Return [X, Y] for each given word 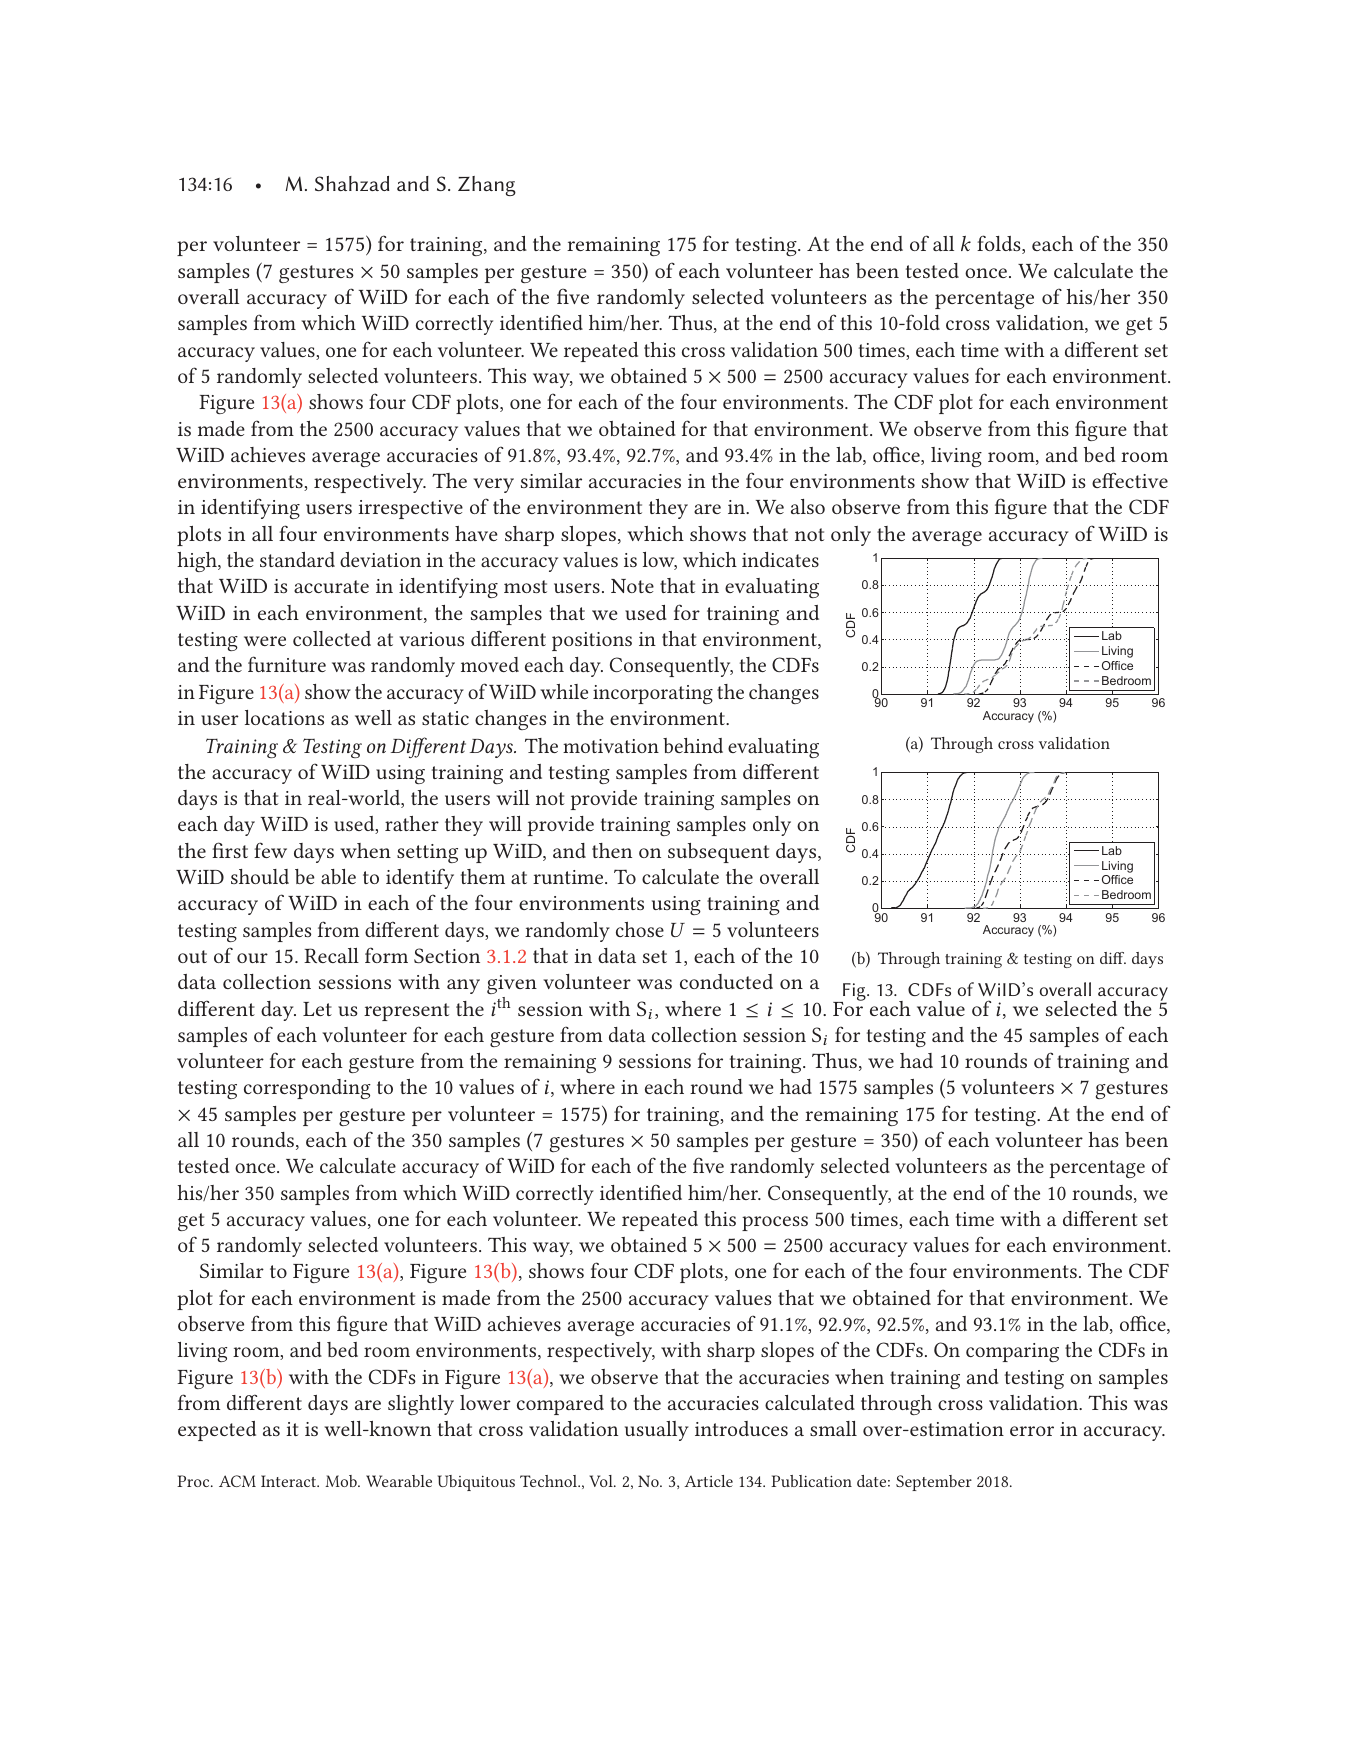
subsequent [718, 853]
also [808, 506]
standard [297, 559]
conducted [726, 981]
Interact [290, 1481]
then [612, 850]
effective [1130, 480]
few [270, 850]
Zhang [487, 186]
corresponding [307, 1089]
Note [632, 586]
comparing [1012, 1352]
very [493, 485]
